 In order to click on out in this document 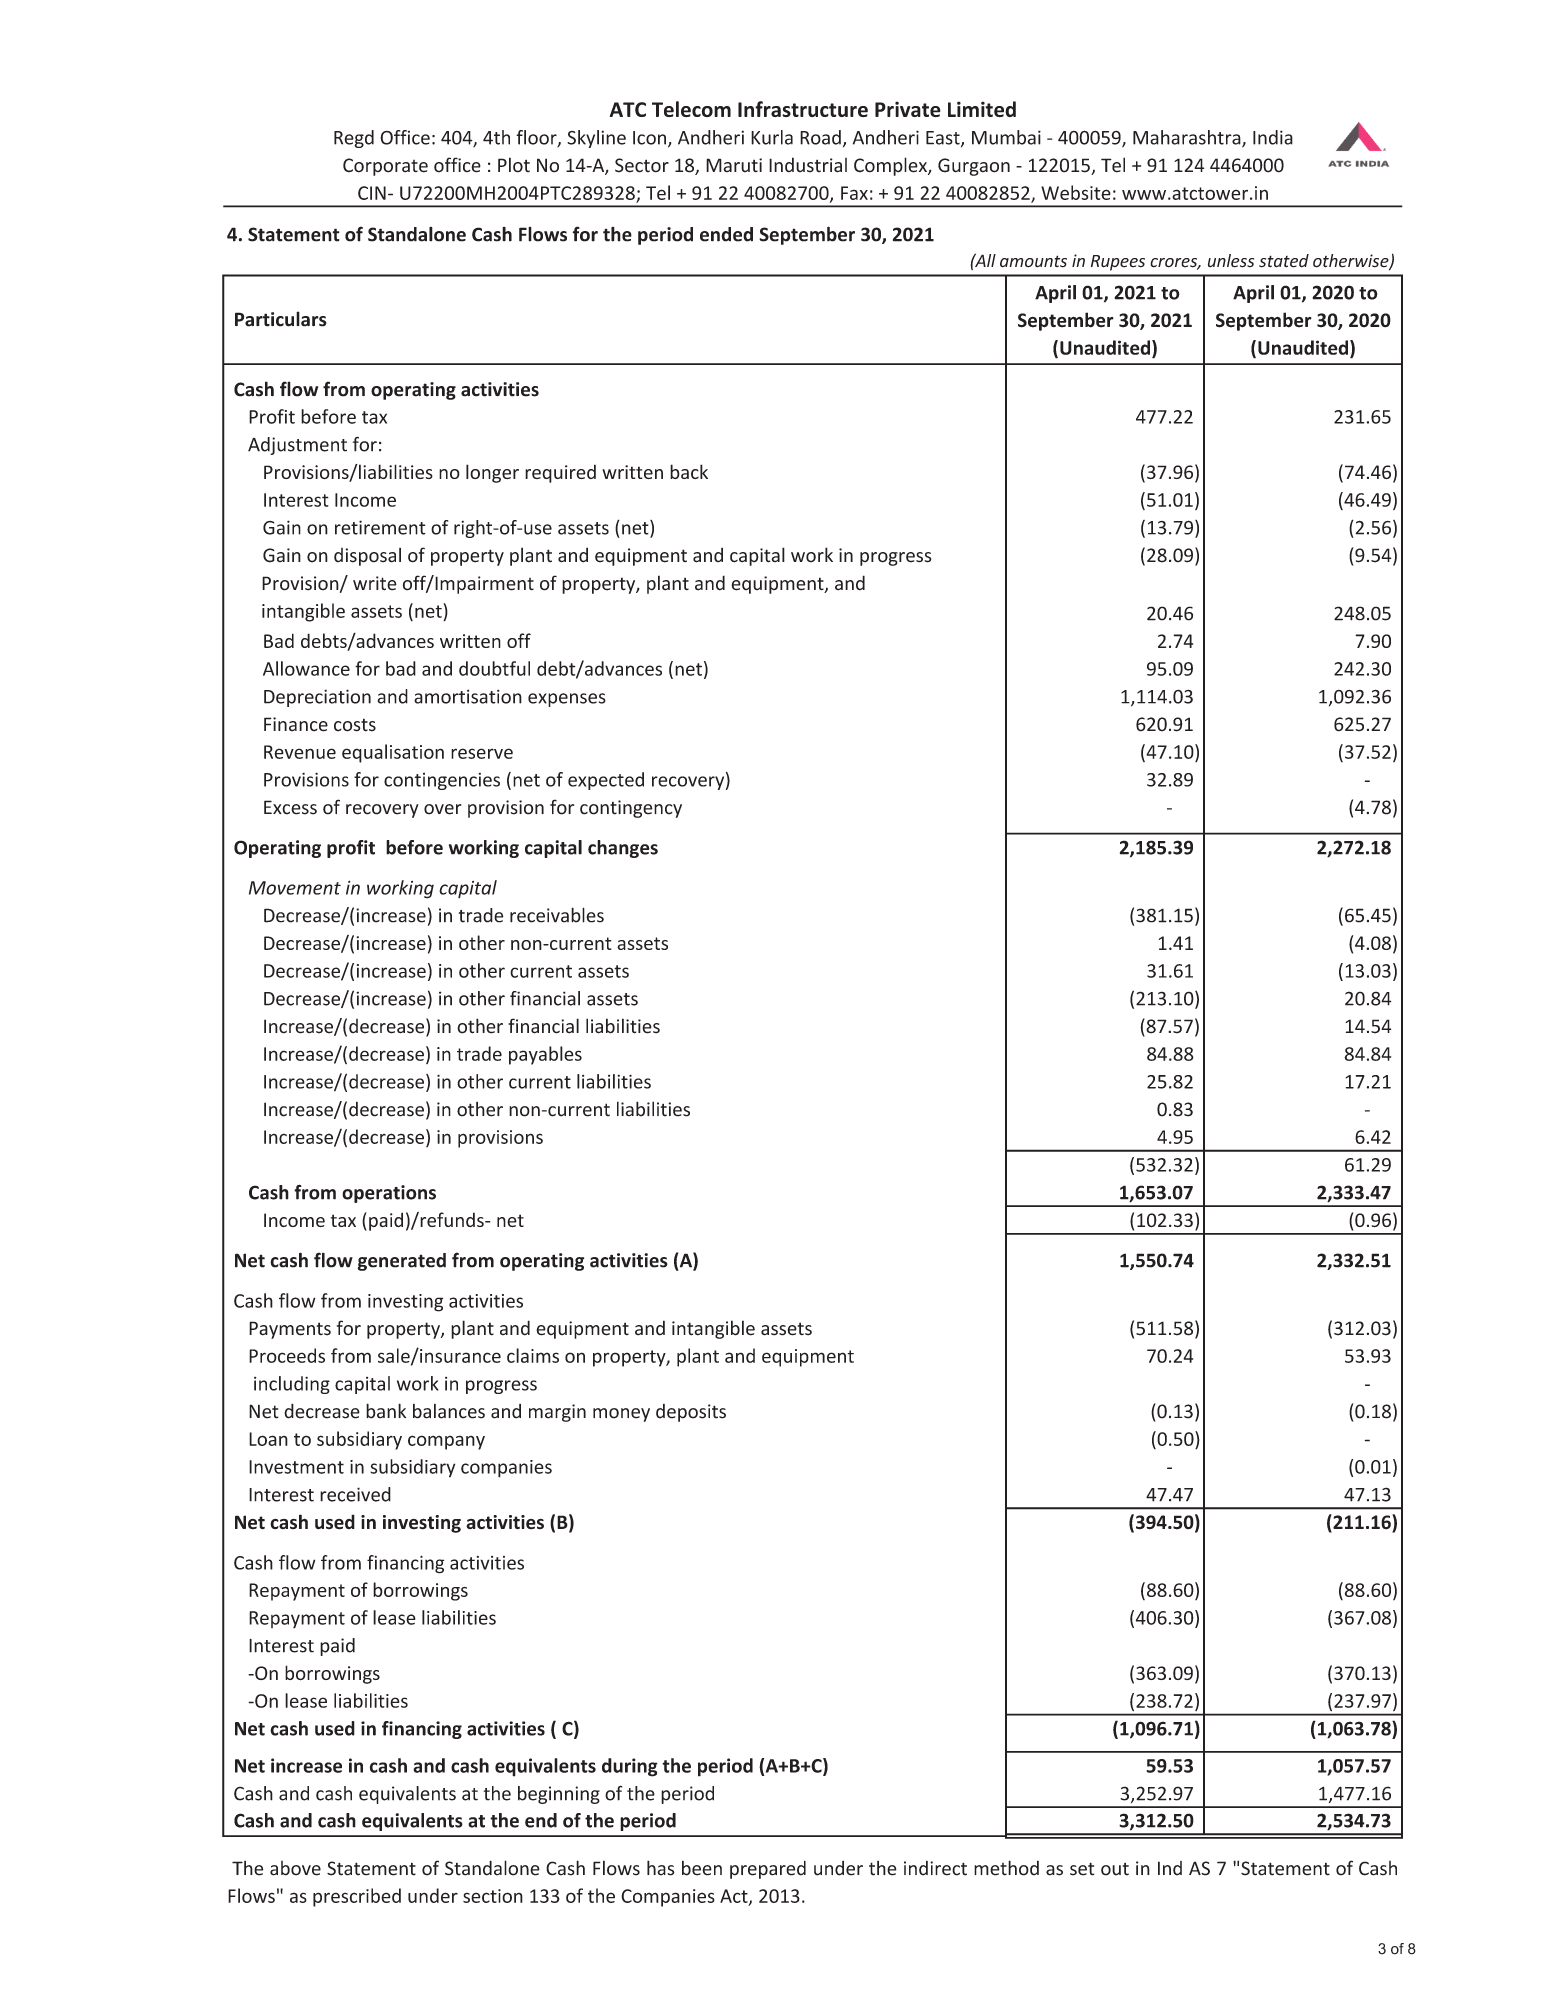, I will do `click(1115, 1869)`.
